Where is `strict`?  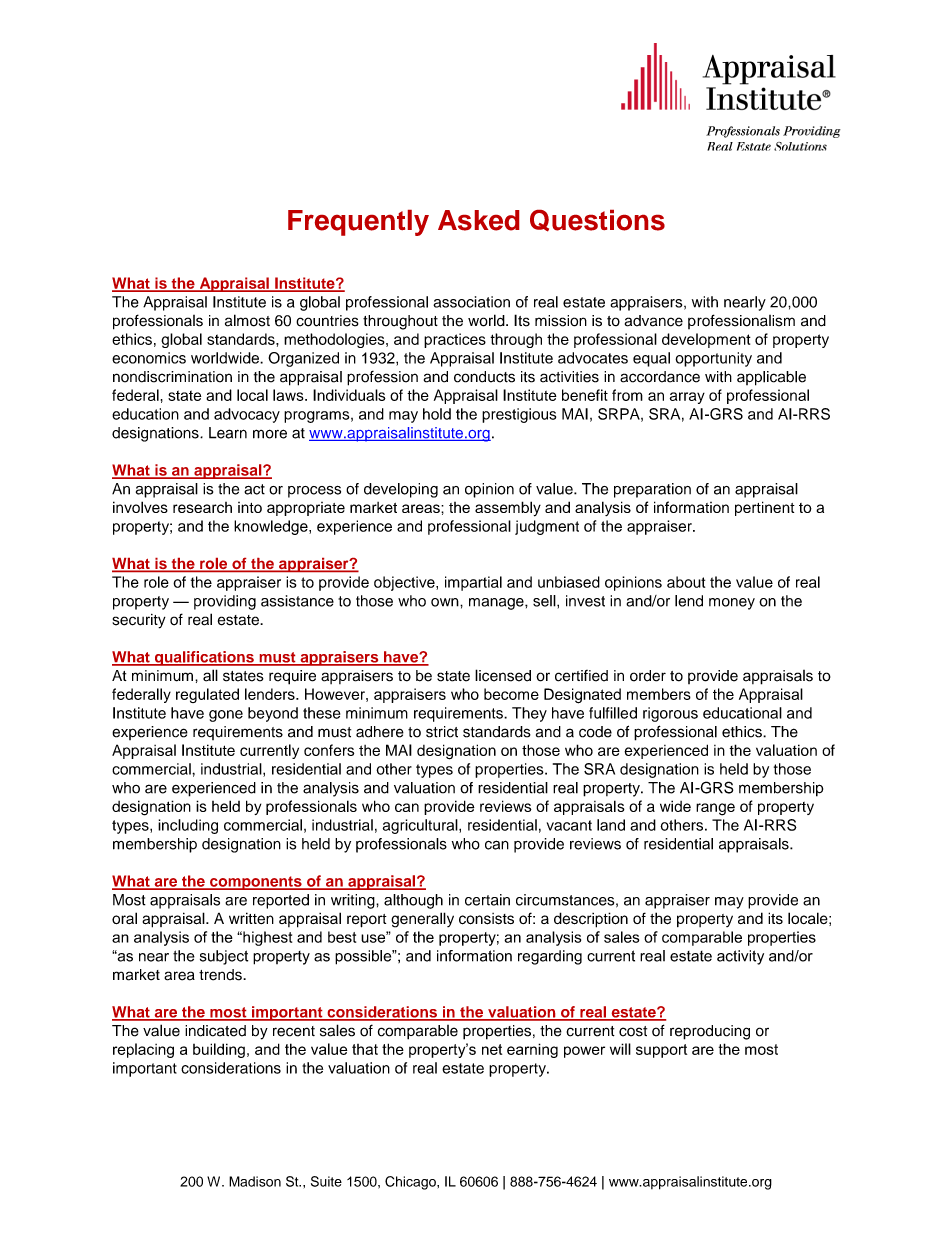 strict is located at coordinates (442, 732).
